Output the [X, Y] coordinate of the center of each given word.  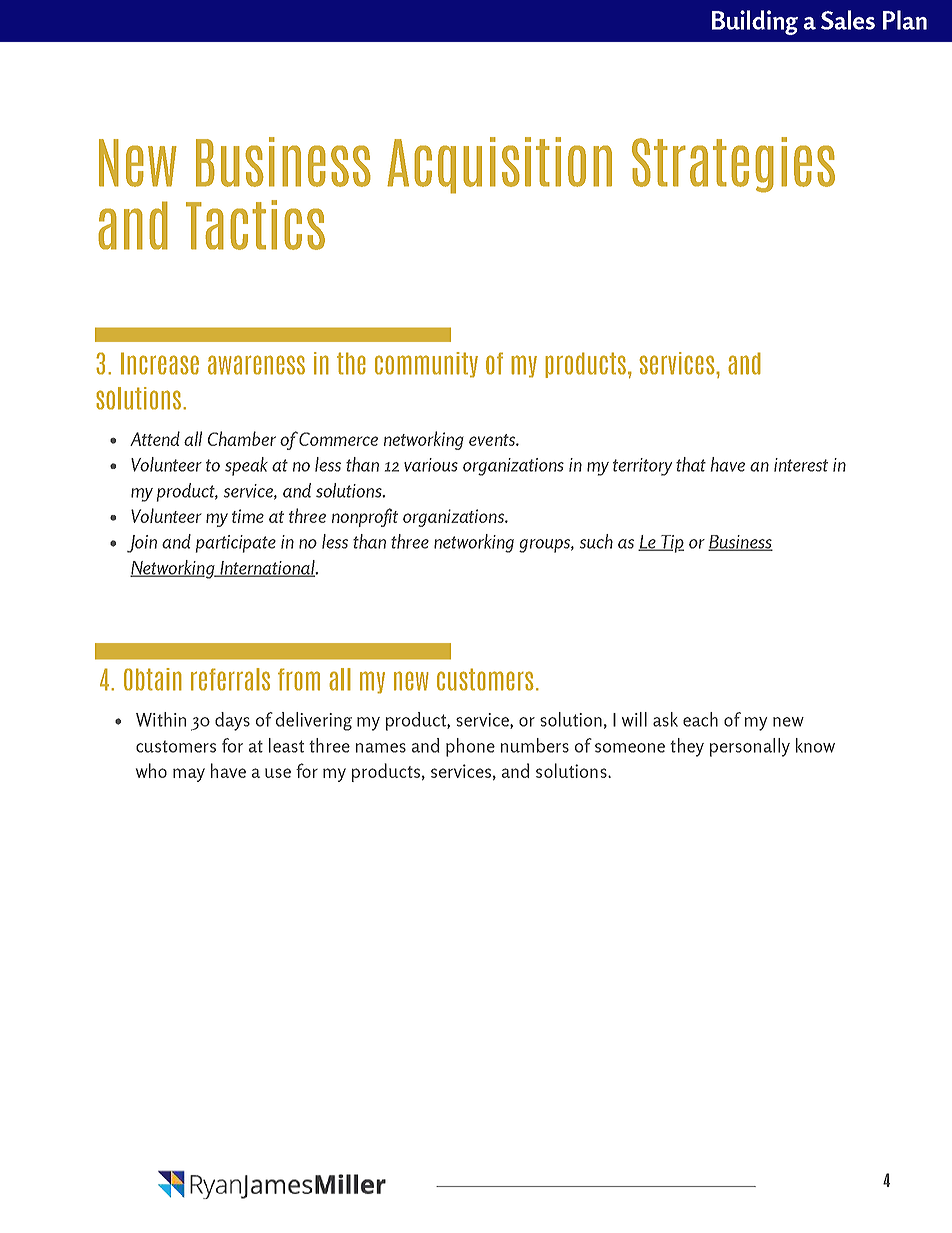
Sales [848, 20]
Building [755, 22]
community [426, 365]
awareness [256, 365]
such [596, 541]
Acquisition [499, 165]
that [691, 464]
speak [246, 466]
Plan [905, 20]
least [286, 745]
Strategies [733, 165]
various [431, 465]
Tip [671, 544]
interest [801, 465]
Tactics [255, 225]
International [267, 568]
